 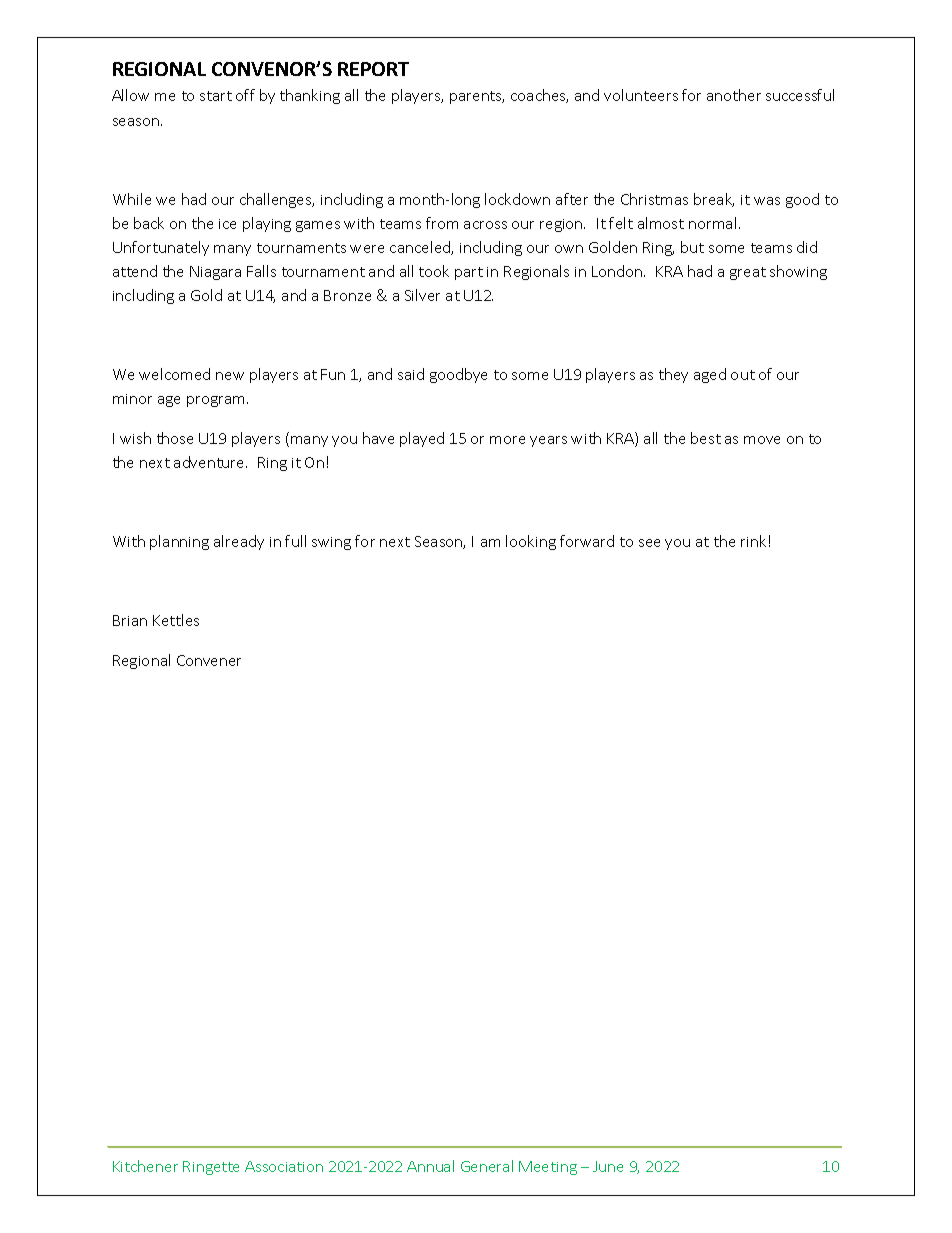 What do you see at coordinates (753, 541) in the screenshot?
I see `rink` at bounding box center [753, 541].
